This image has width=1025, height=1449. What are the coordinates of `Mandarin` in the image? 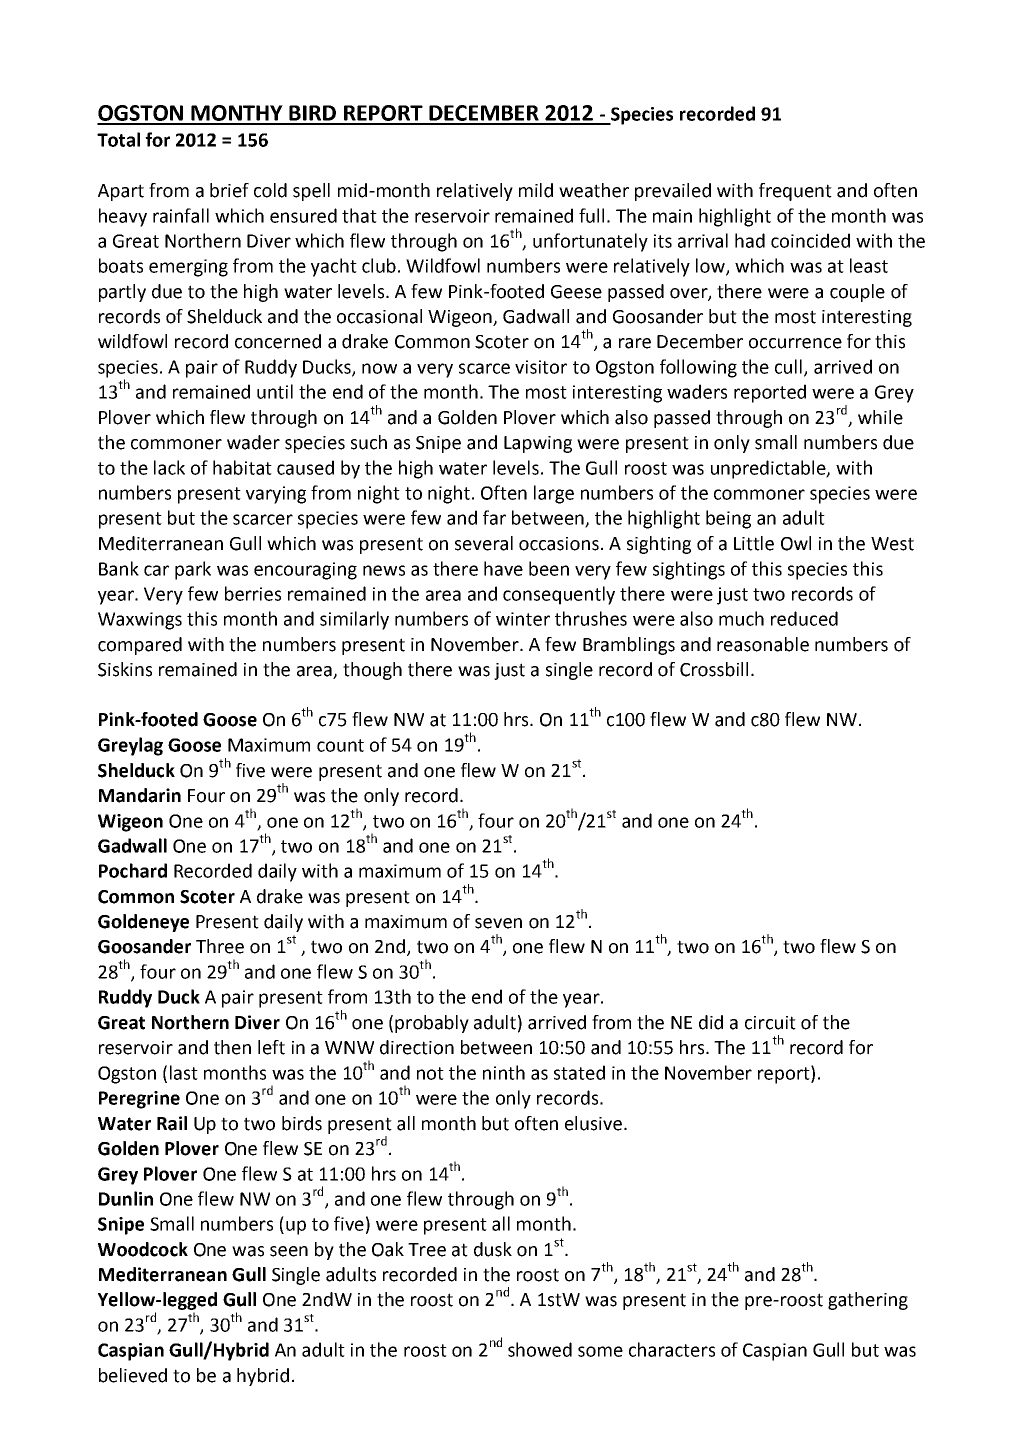 It's located at (140, 795).
